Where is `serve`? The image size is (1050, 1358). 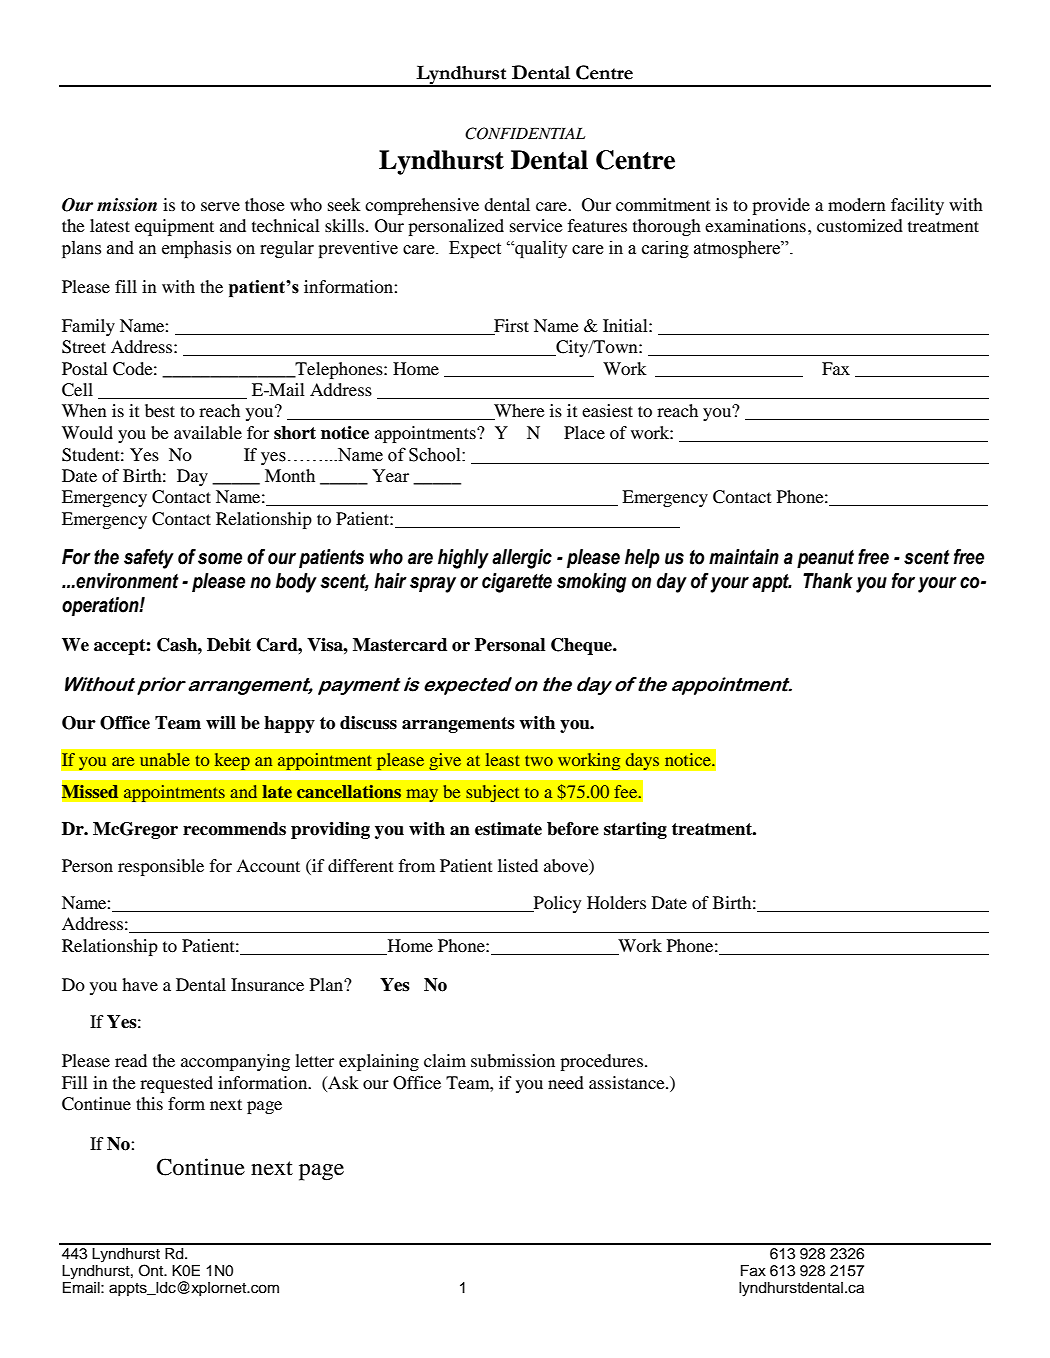
serve is located at coordinates (220, 206).
